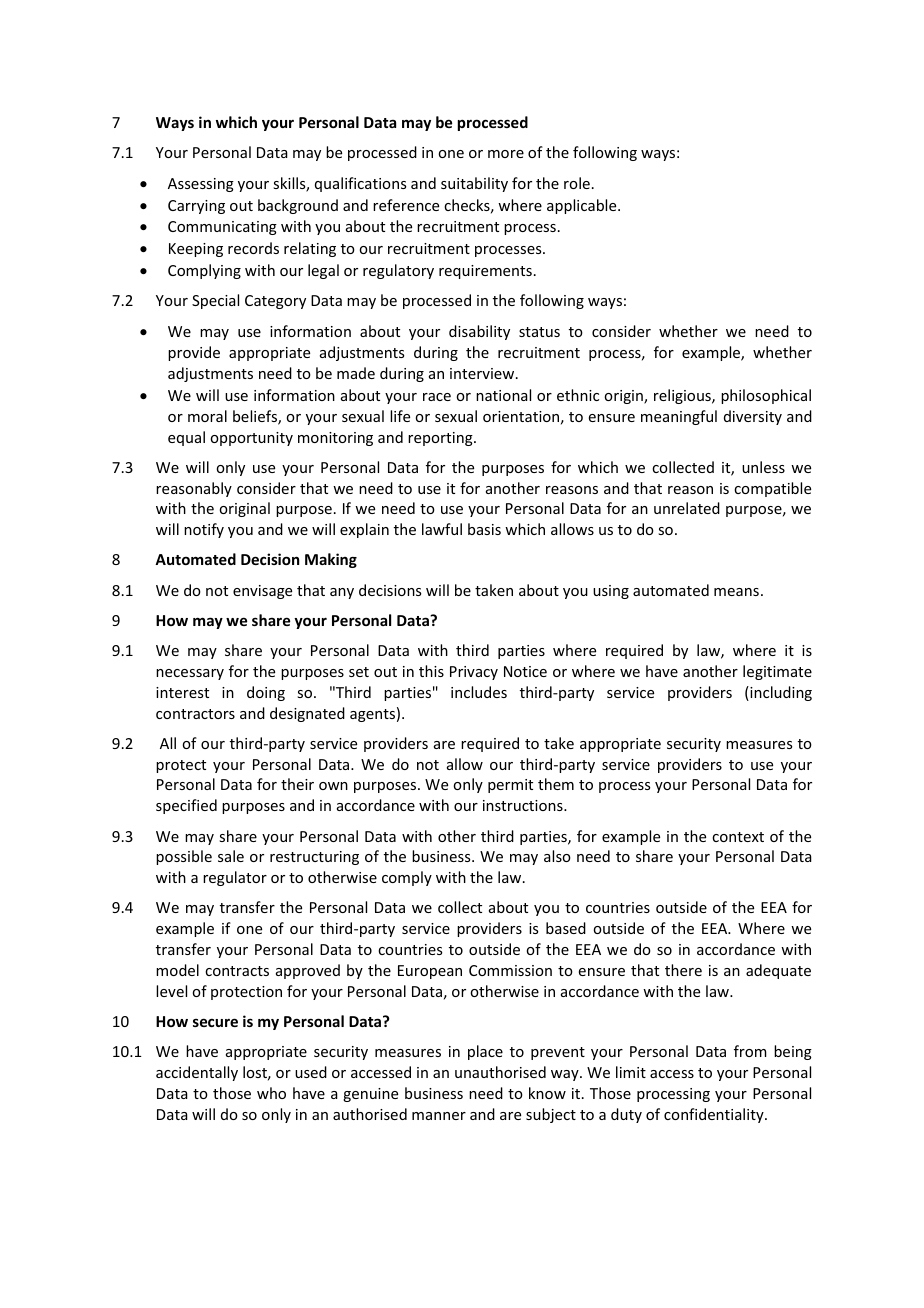 The image size is (924, 1308). What do you see at coordinates (583, 206) in the document?
I see `applicable` at bounding box center [583, 206].
